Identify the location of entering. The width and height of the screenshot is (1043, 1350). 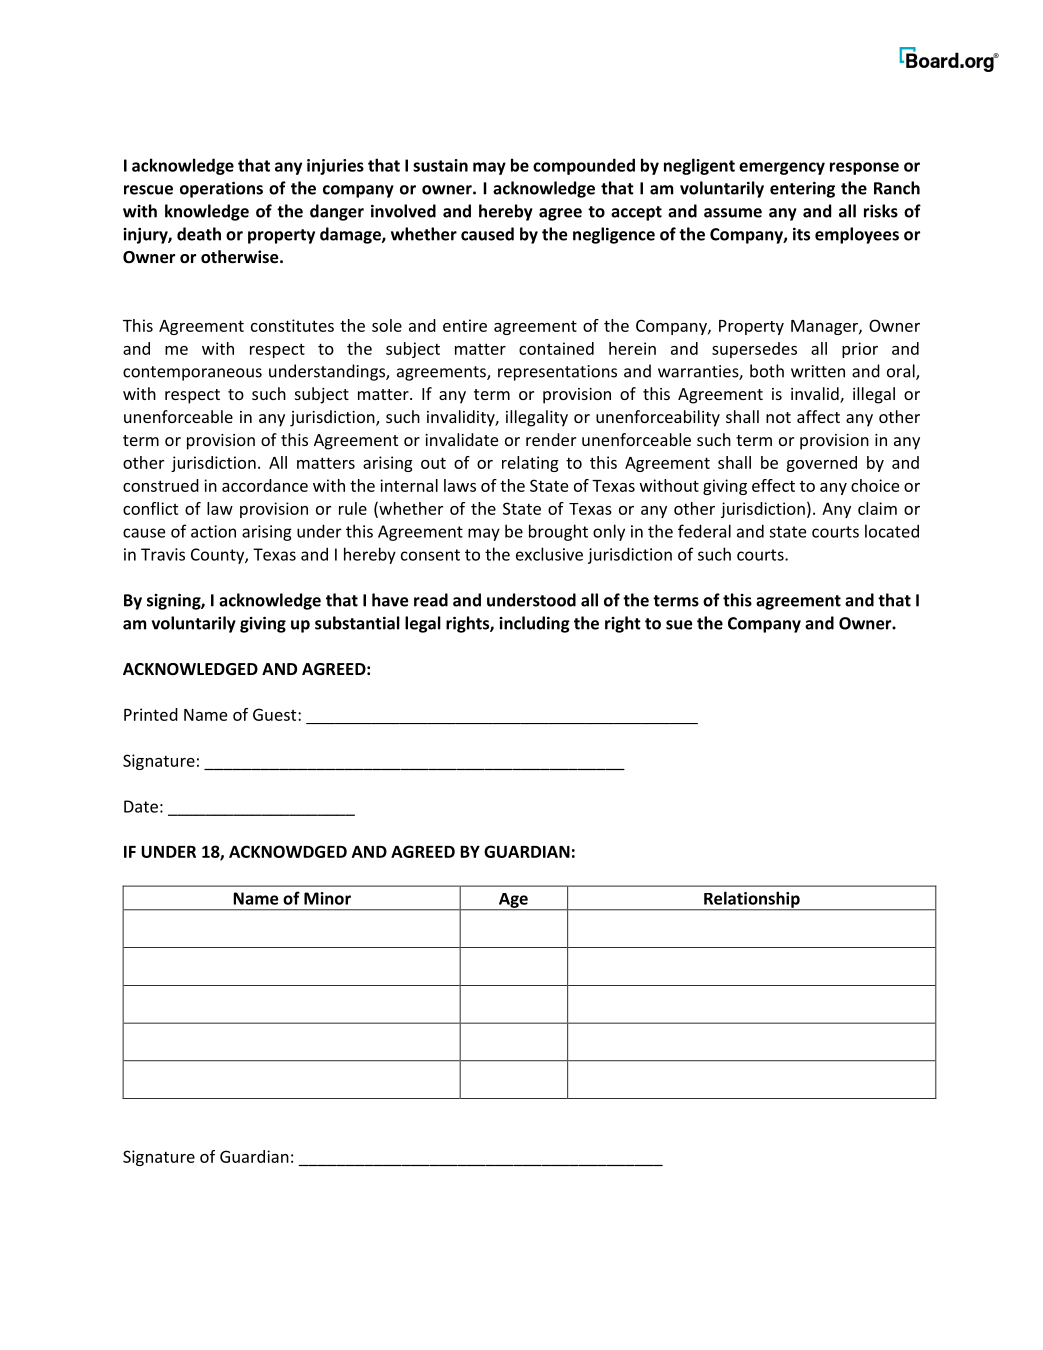
(802, 190).
